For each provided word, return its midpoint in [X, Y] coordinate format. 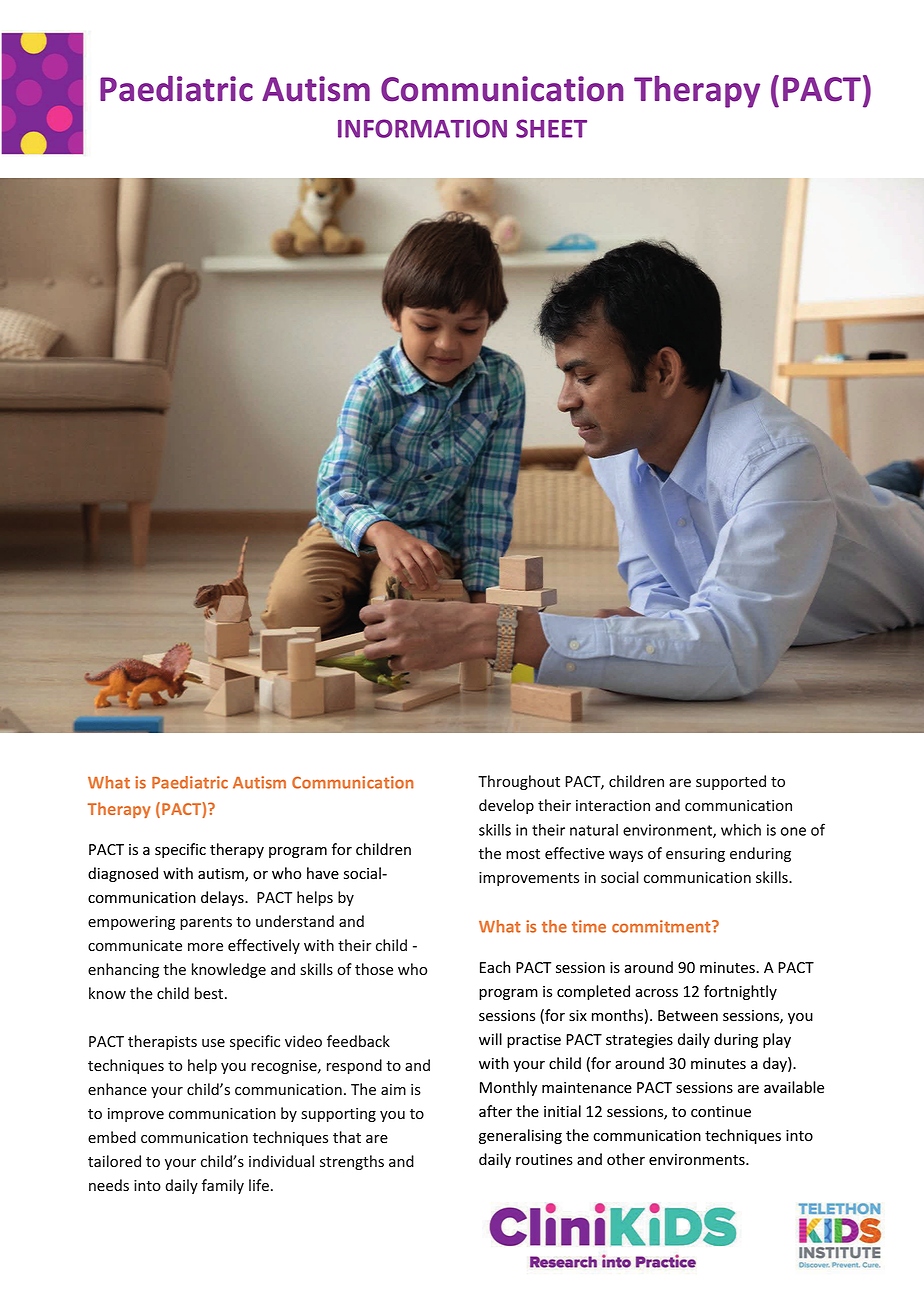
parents [206, 923]
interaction [613, 805]
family [223, 1186]
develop [506, 806]
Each [495, 967]
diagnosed [123, 874]
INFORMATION [422, 128]
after [495, 1111]
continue [721, 1112]
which [741, 830]
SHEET [551, 128]
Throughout [519, 782]
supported [731, 782]
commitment [662, 926]
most [523, 854]
